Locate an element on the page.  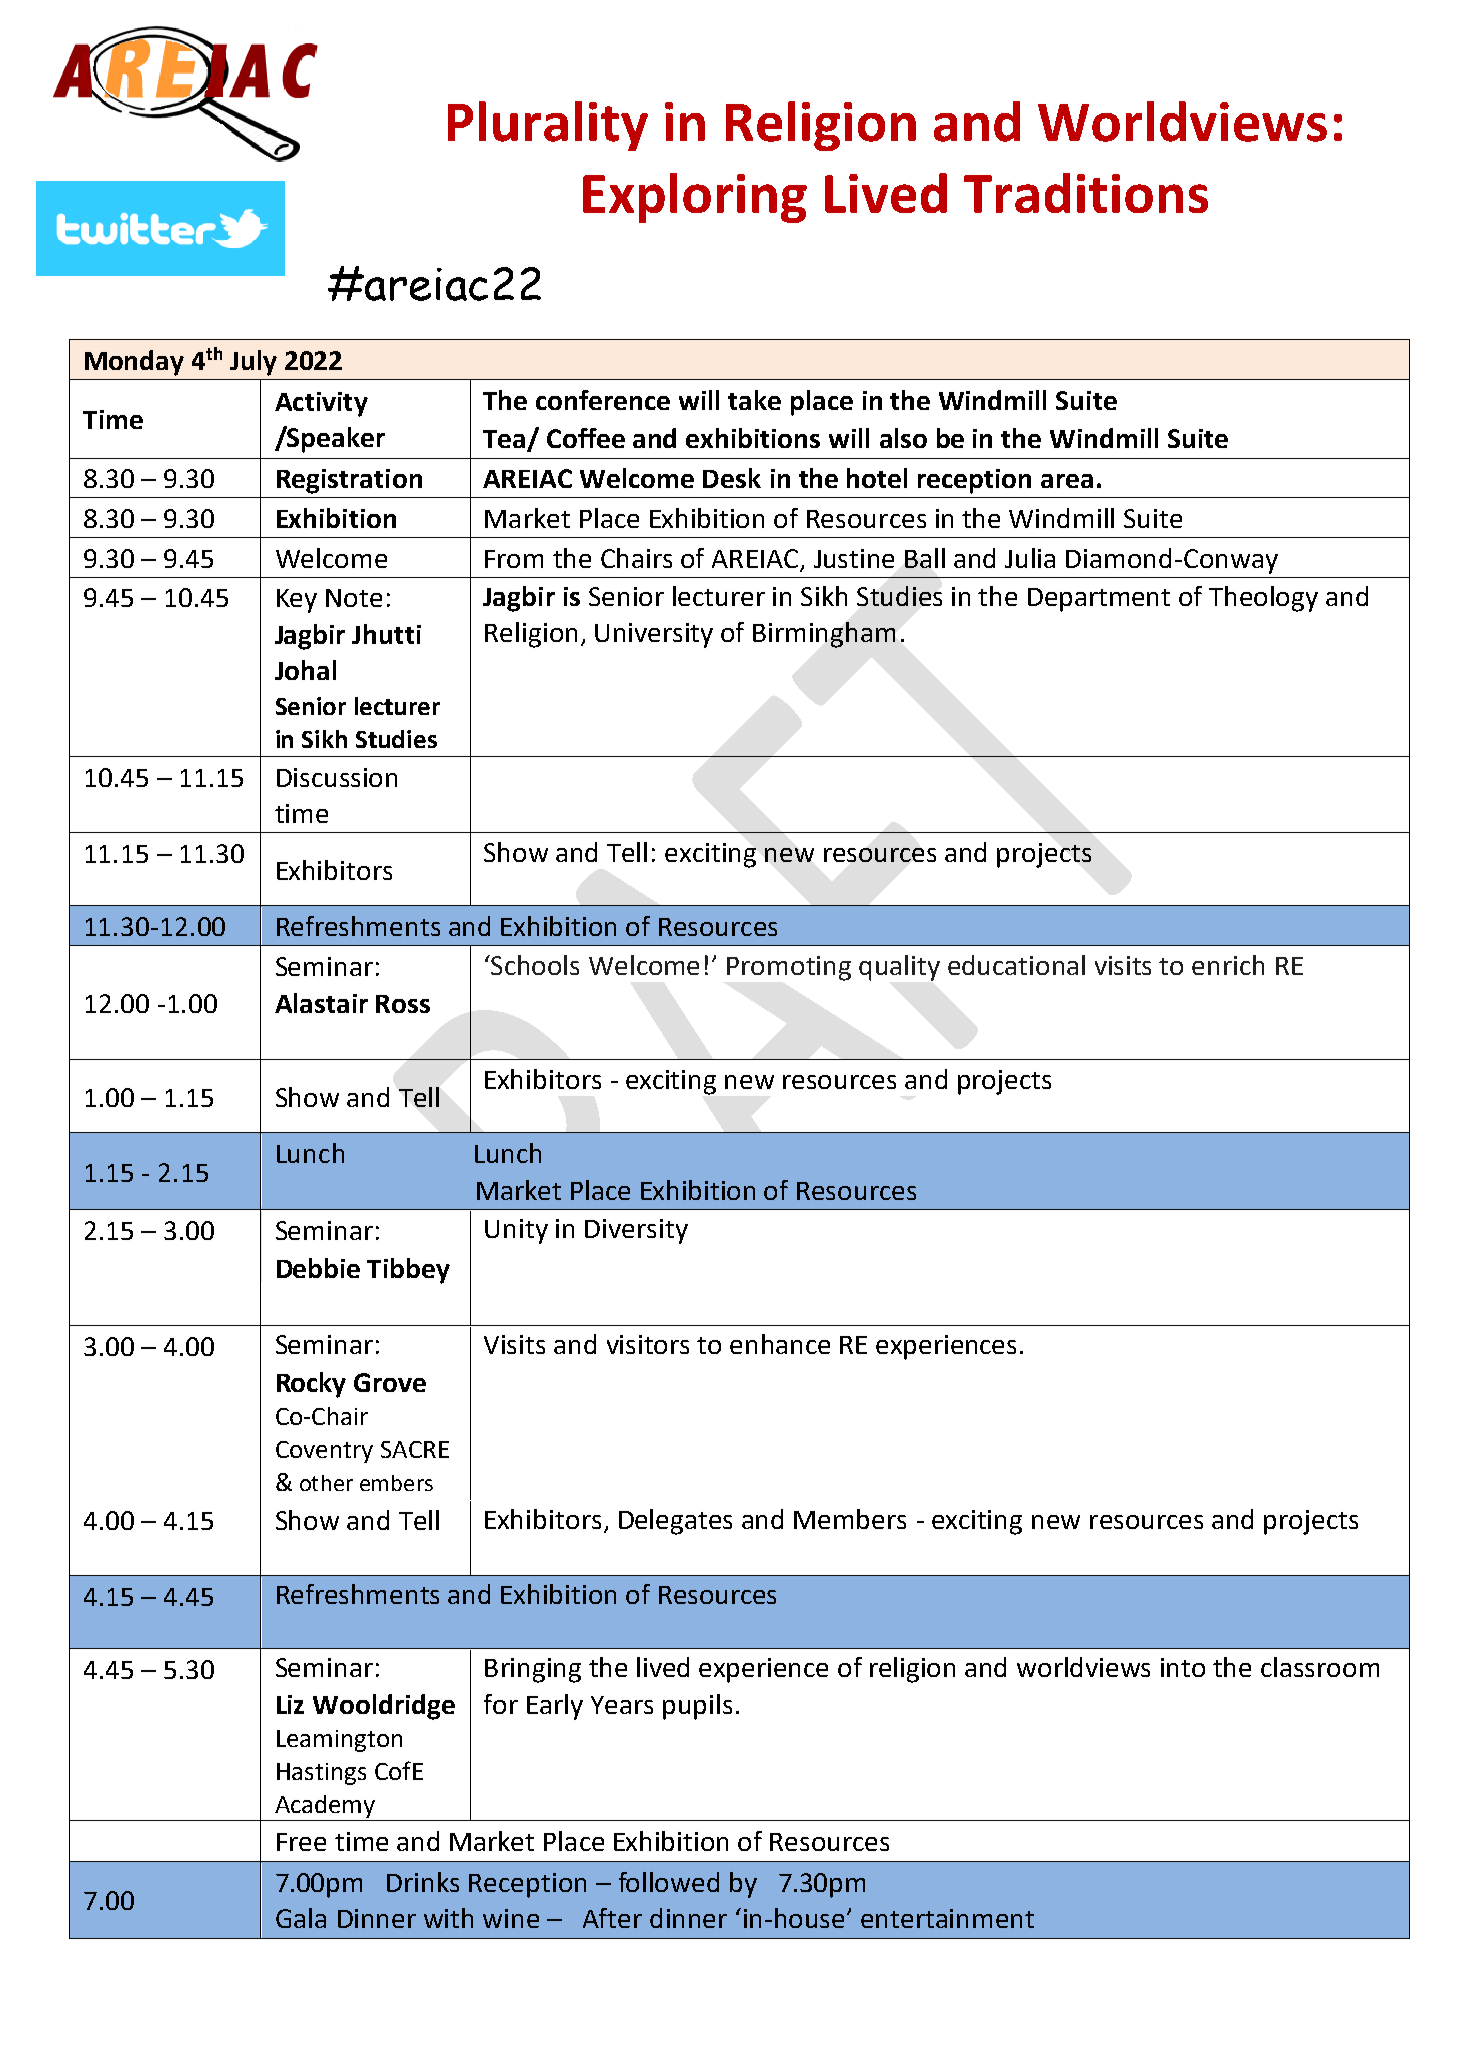
enrich is located at coordinates (1228, 965).
